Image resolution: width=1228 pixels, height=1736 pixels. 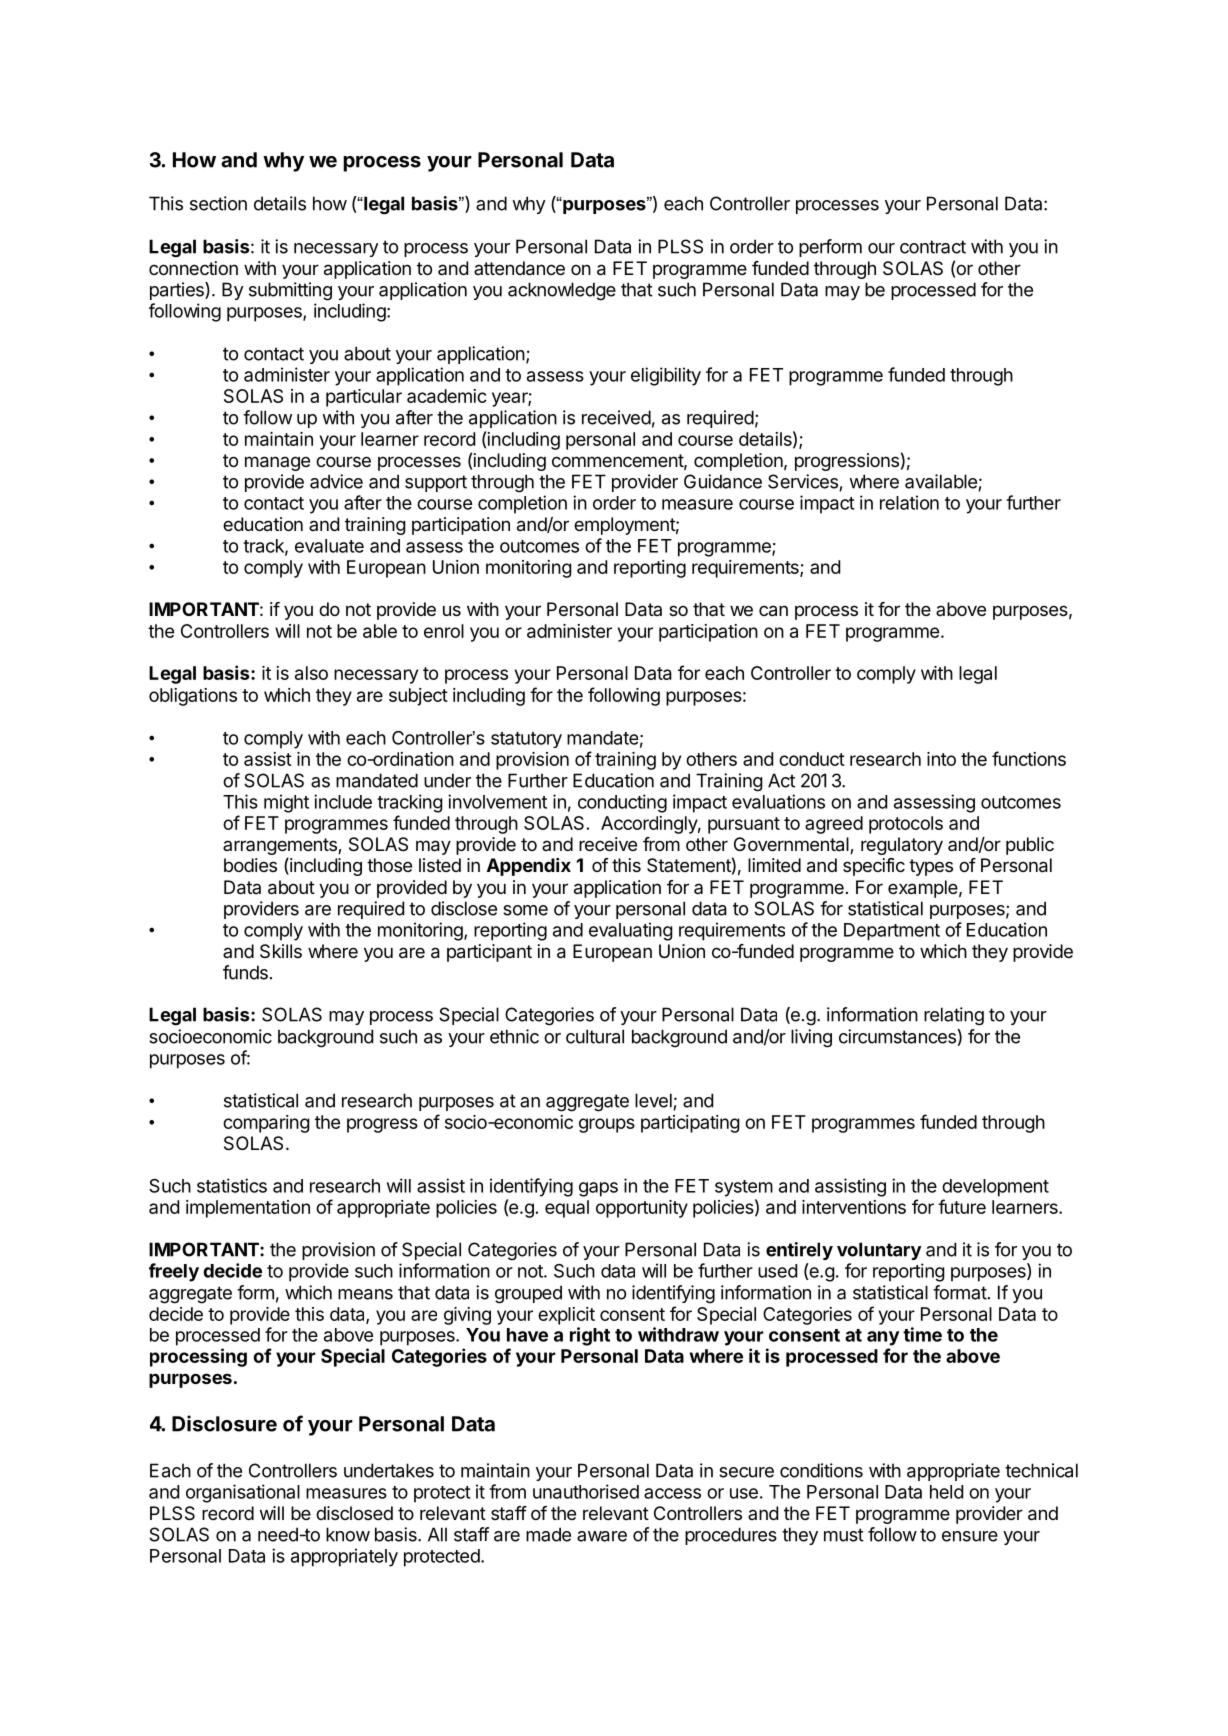 I want to click on contract, so click(x=933, y=247).
